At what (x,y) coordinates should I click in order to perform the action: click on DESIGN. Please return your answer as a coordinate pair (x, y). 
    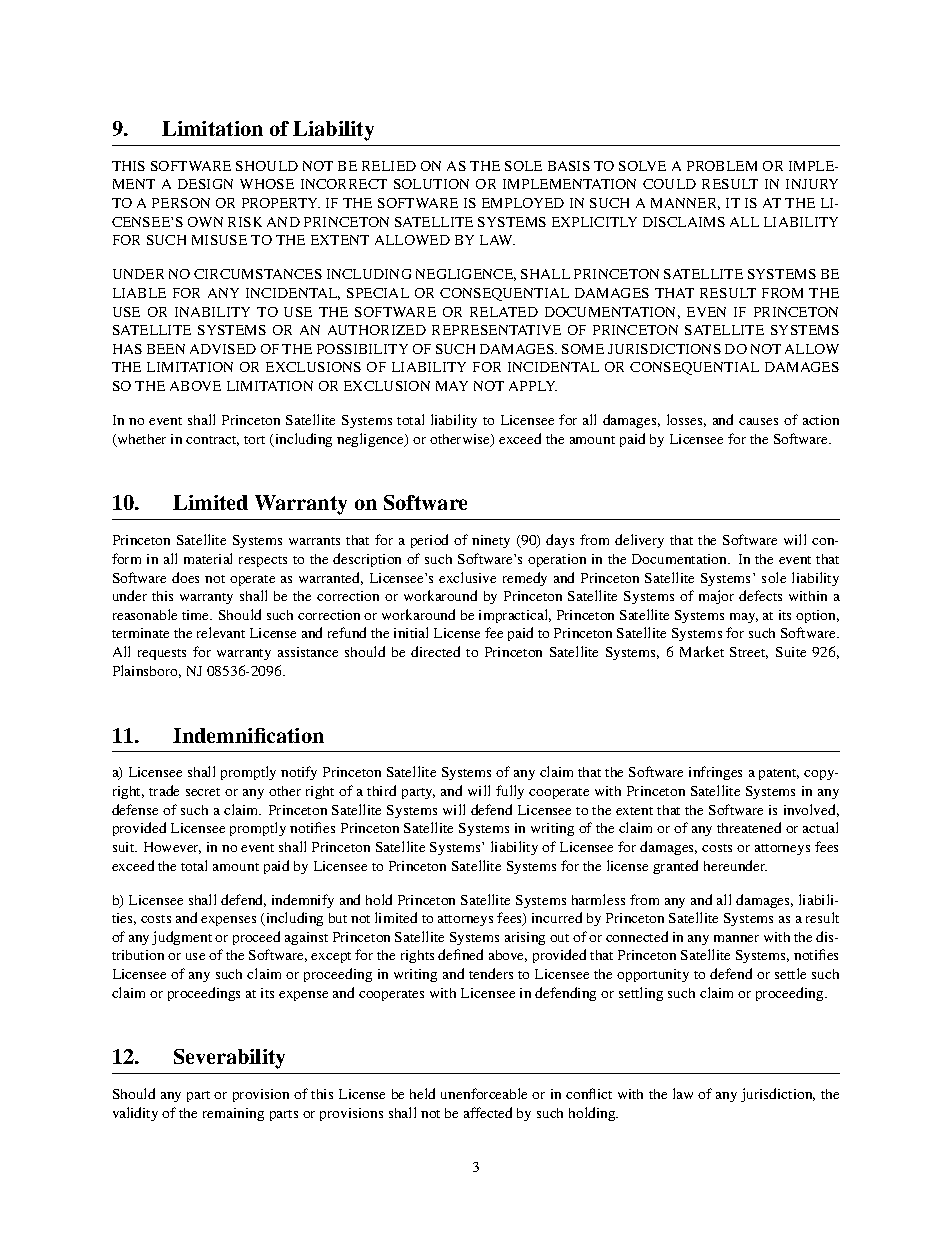
    Looking at the image, I should click on (205, 184).
